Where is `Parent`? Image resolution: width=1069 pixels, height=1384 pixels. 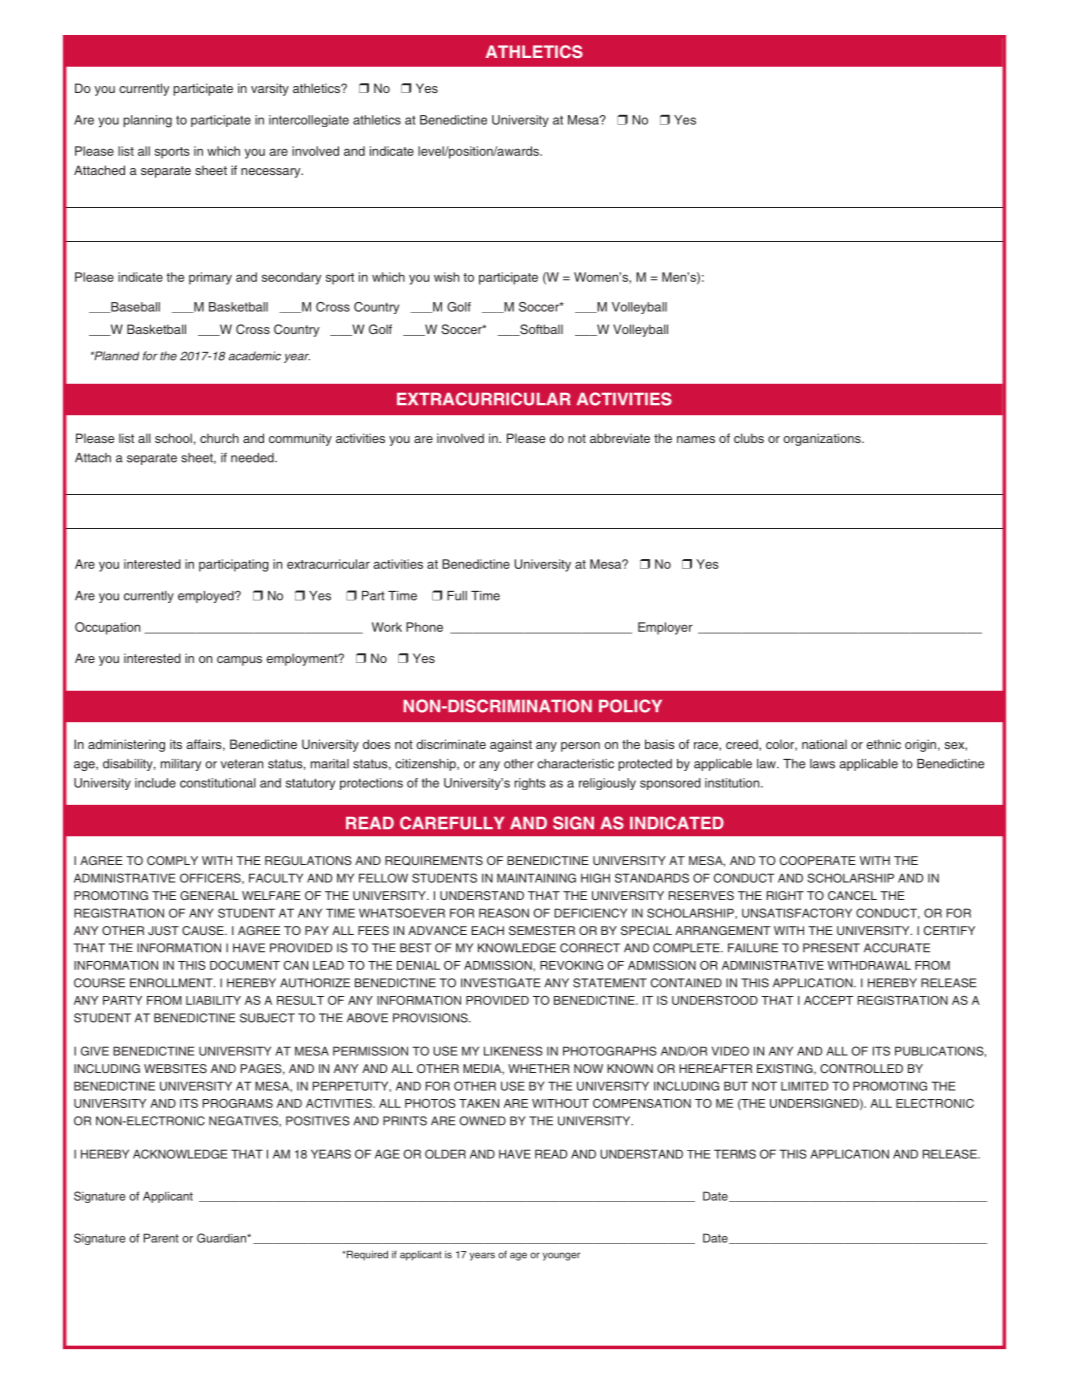
Parent is located at coordinates (161, 1238).
